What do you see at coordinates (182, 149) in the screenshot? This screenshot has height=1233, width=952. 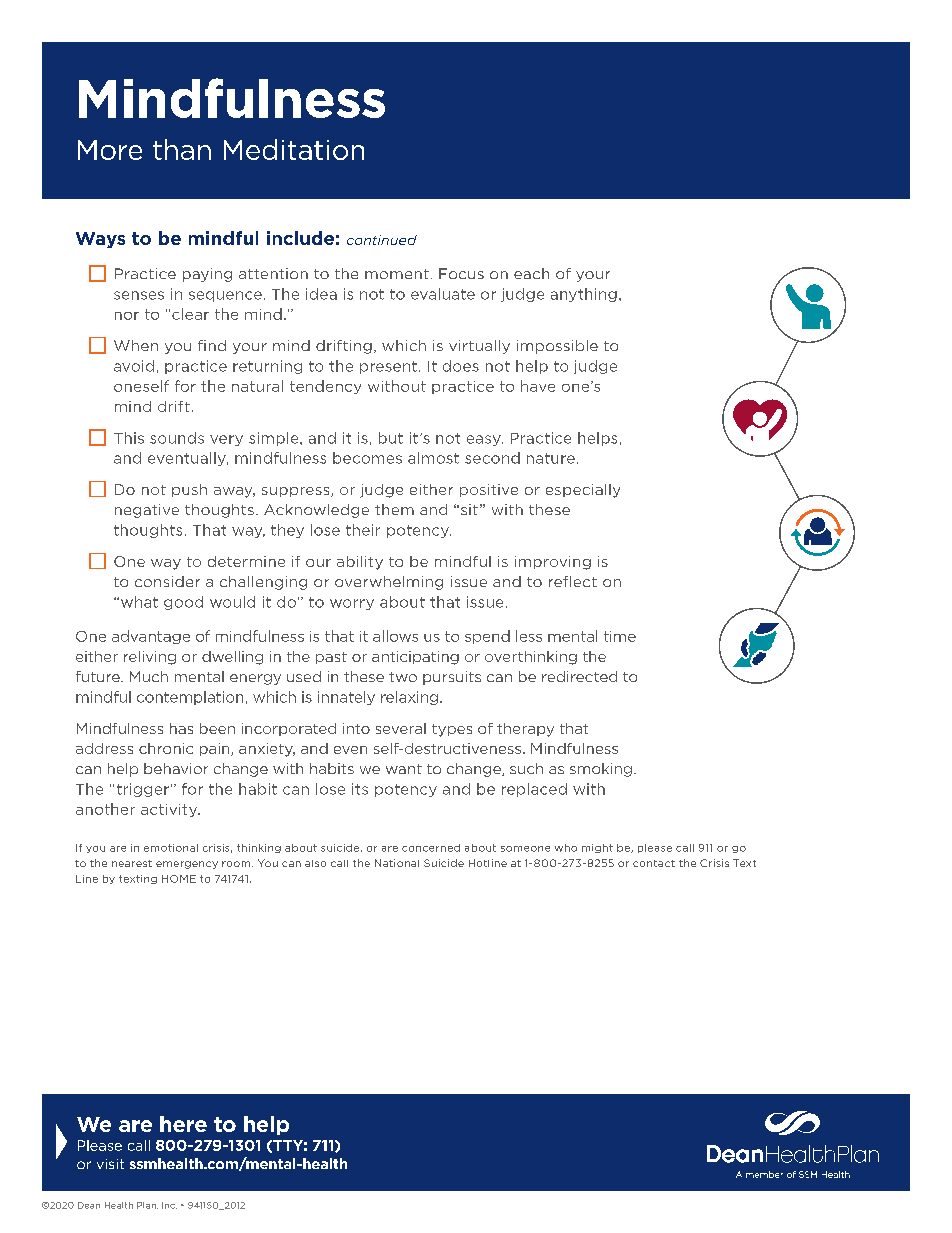 I see `than` at bounding box center [182, 149].
